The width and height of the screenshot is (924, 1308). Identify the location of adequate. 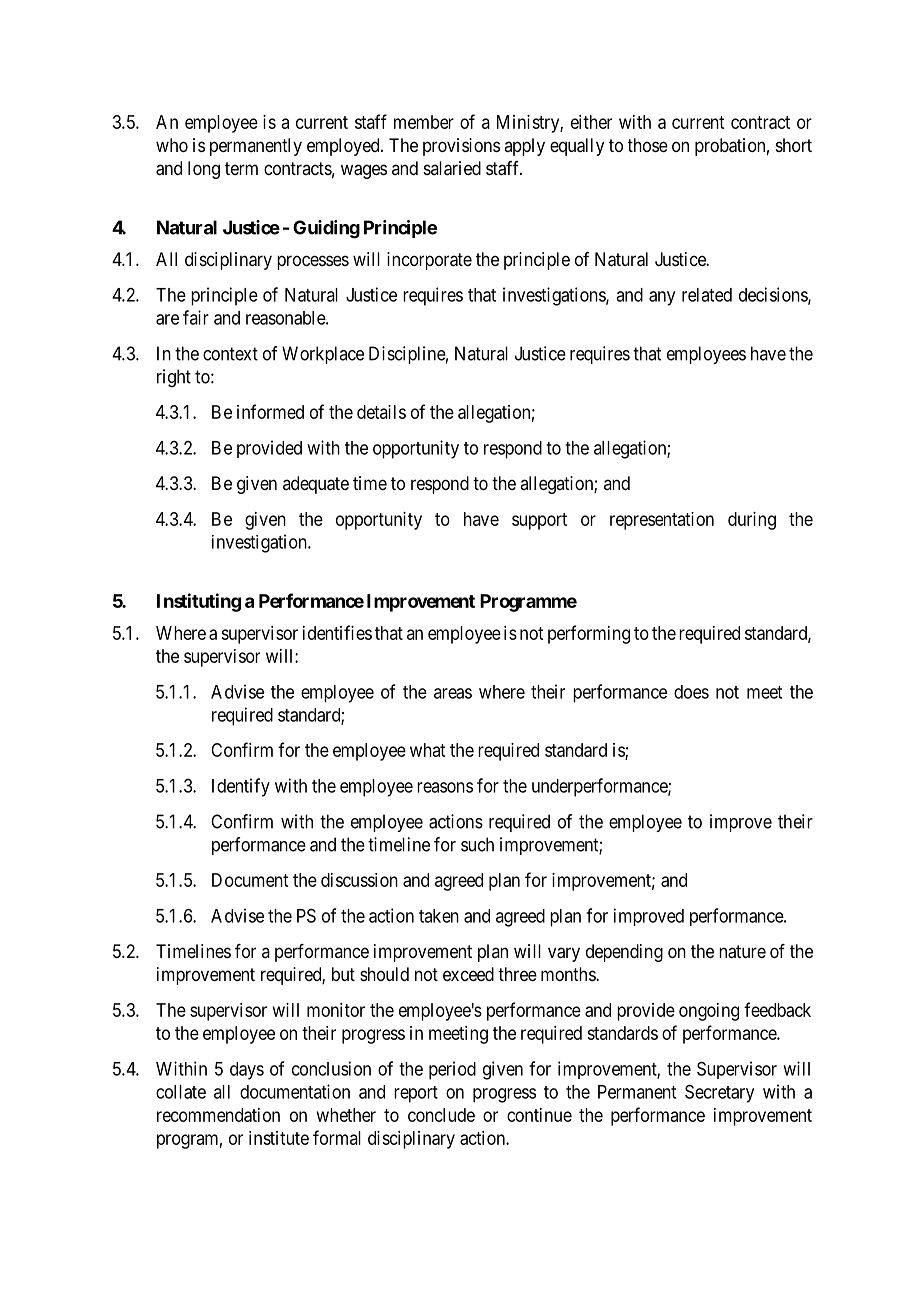
(316, 485).
